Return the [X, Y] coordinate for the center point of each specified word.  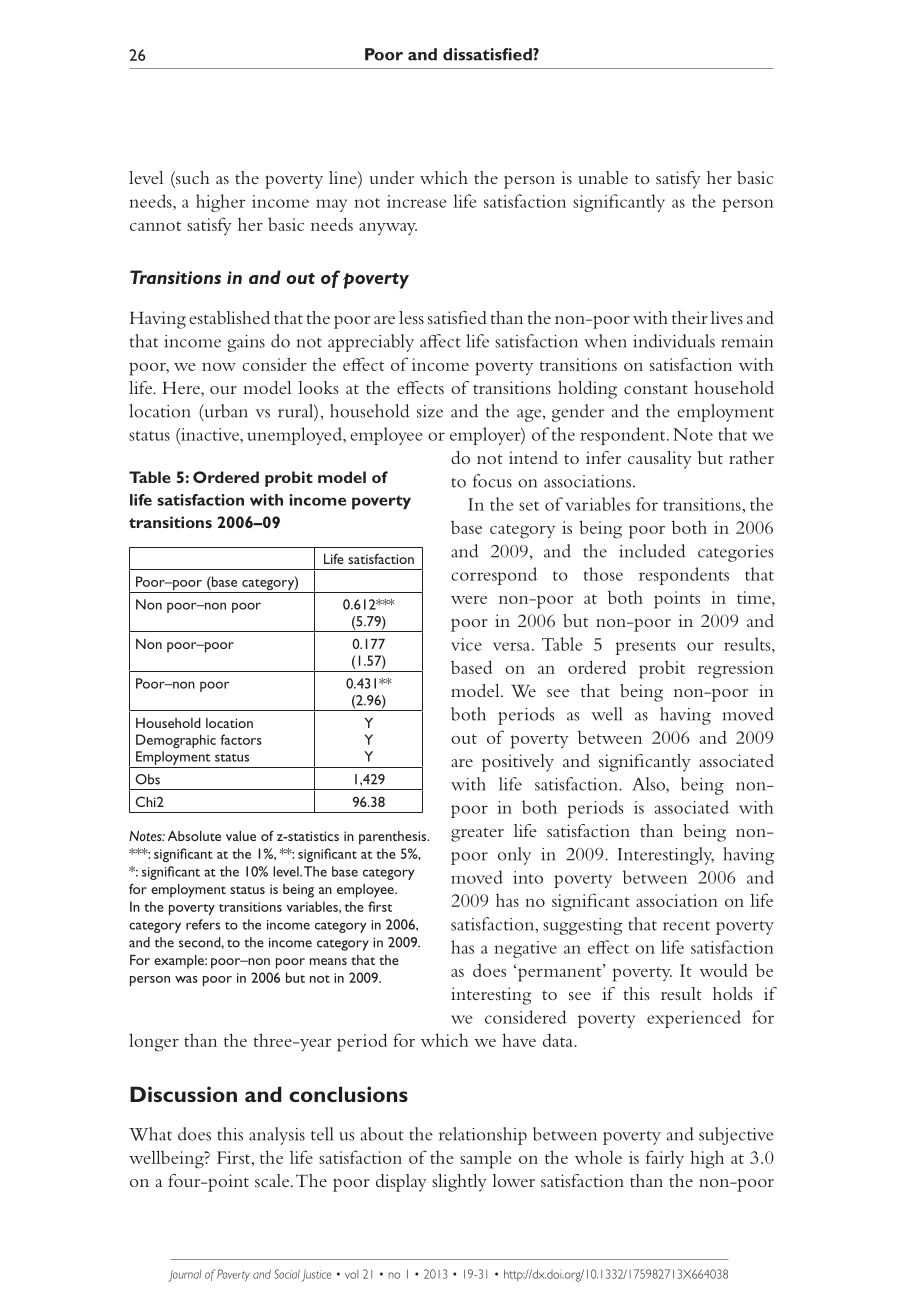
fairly [665, 1159]
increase [417, 201]
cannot [155, 226]
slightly [459, 1183]
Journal [185, 1276]
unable [603, 177]
